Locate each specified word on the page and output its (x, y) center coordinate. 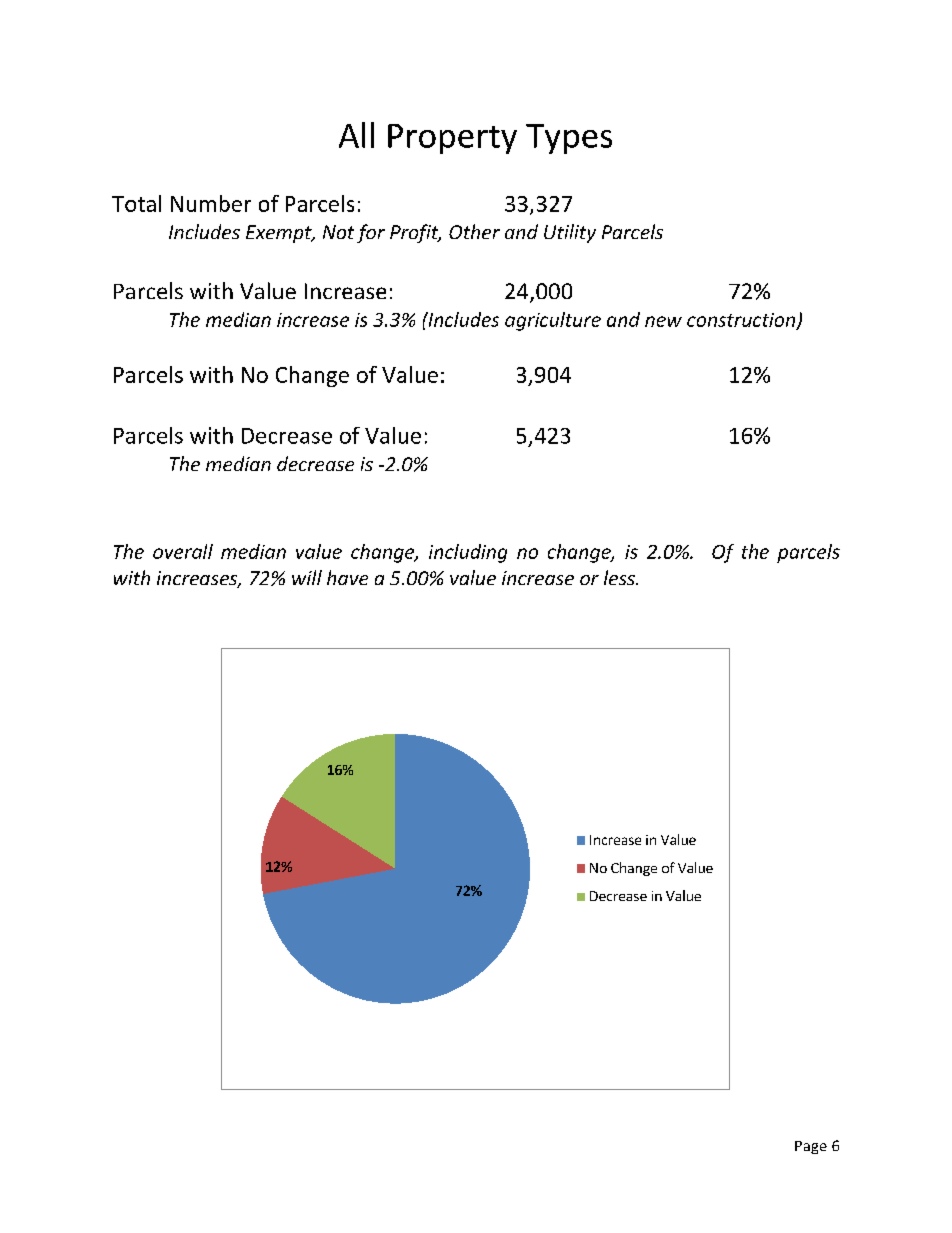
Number (211, 203)
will (307, 577)
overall (183, 551)
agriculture (553, 321)
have (347, 577)
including (468, 553)
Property (452, 139)
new (663, 321)
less (620, 577)
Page (811, 1147)
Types (569, 139)
